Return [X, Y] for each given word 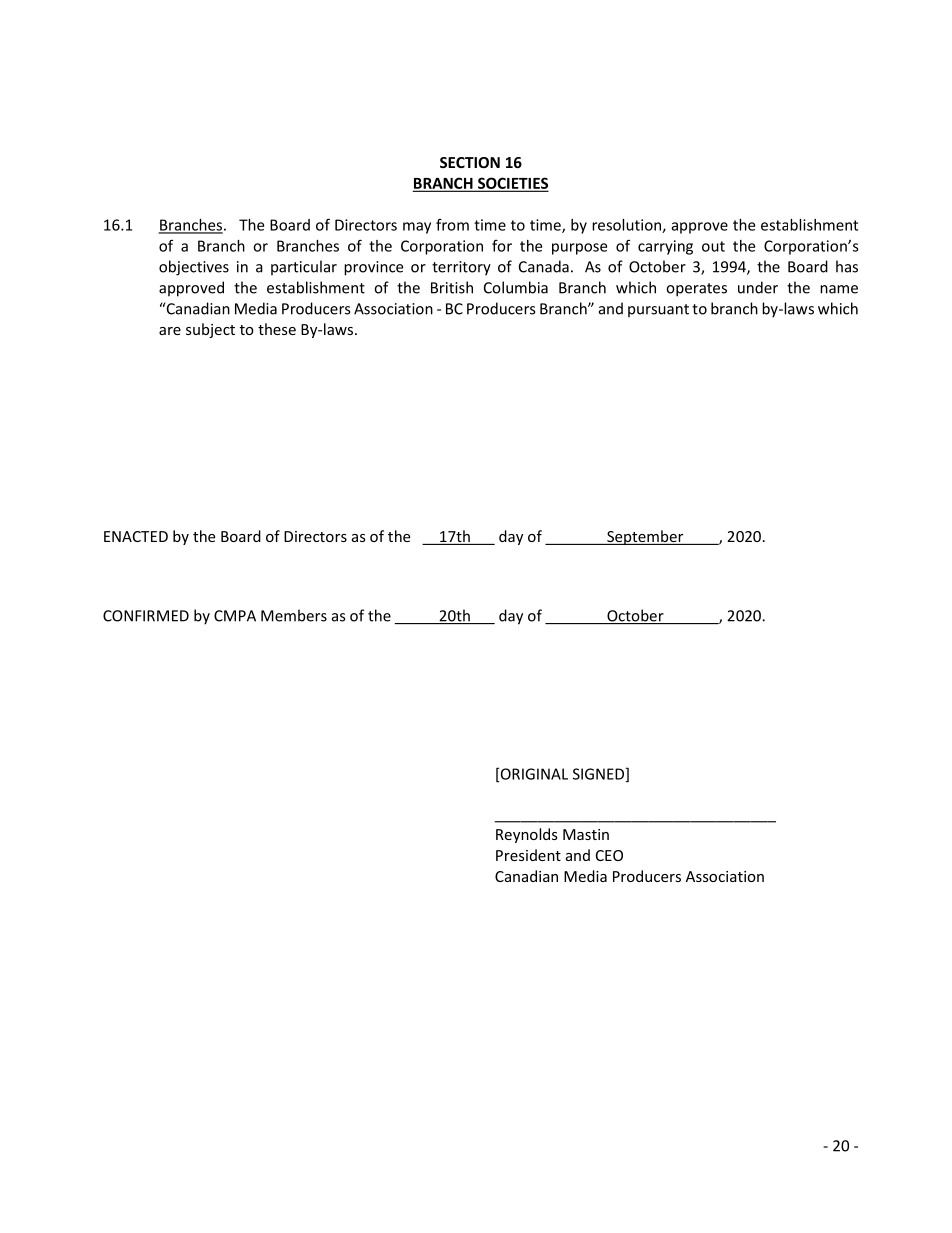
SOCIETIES [512, 184]
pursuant [658, 311]
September [645, 537]
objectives [194, 268]
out [713, 246]
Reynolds [527, 835]
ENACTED [136, 536]
